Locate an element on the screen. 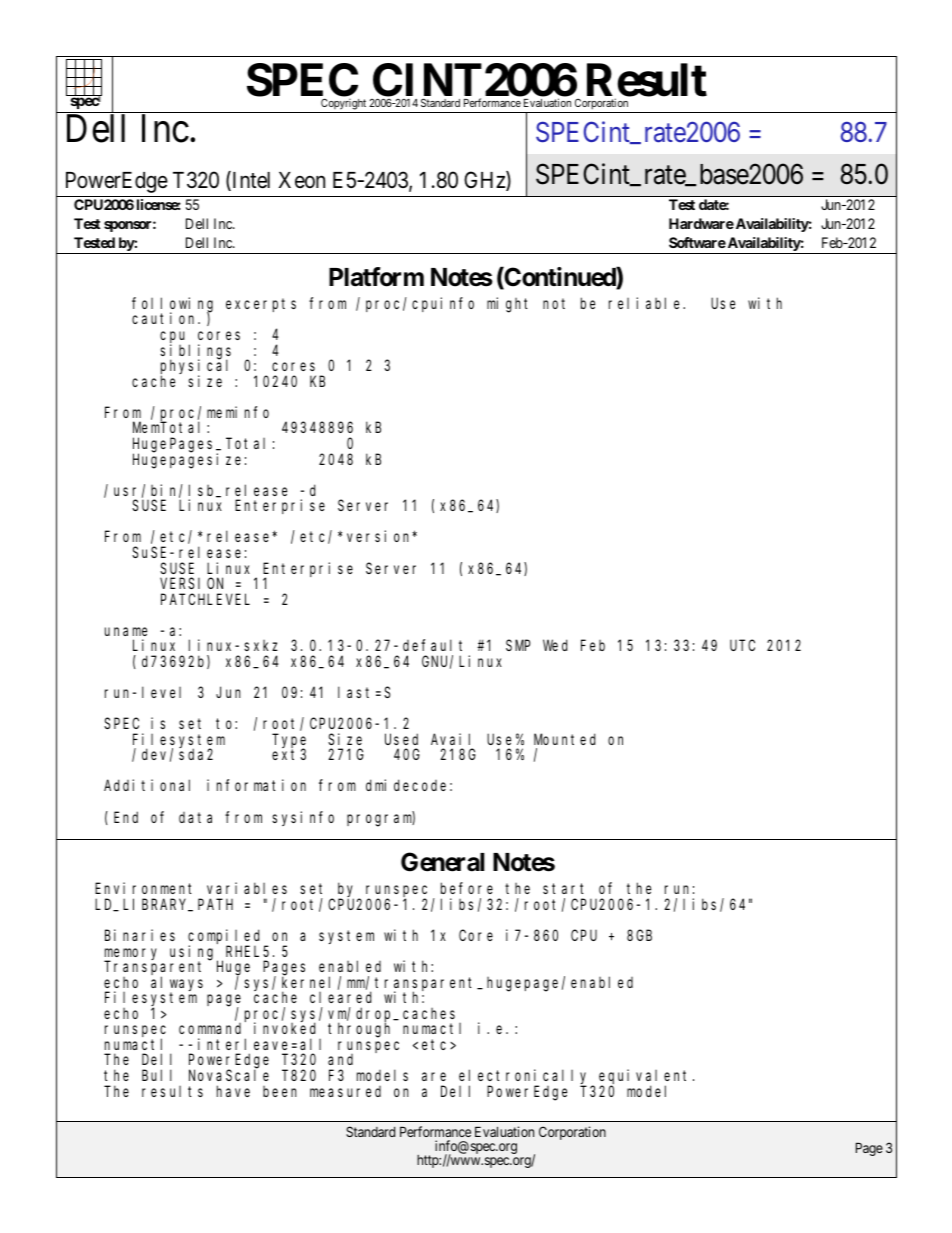 Image resolution: width=952 pixels, height=1233 pixels. Mounted is located at coordinates (565, 739).
